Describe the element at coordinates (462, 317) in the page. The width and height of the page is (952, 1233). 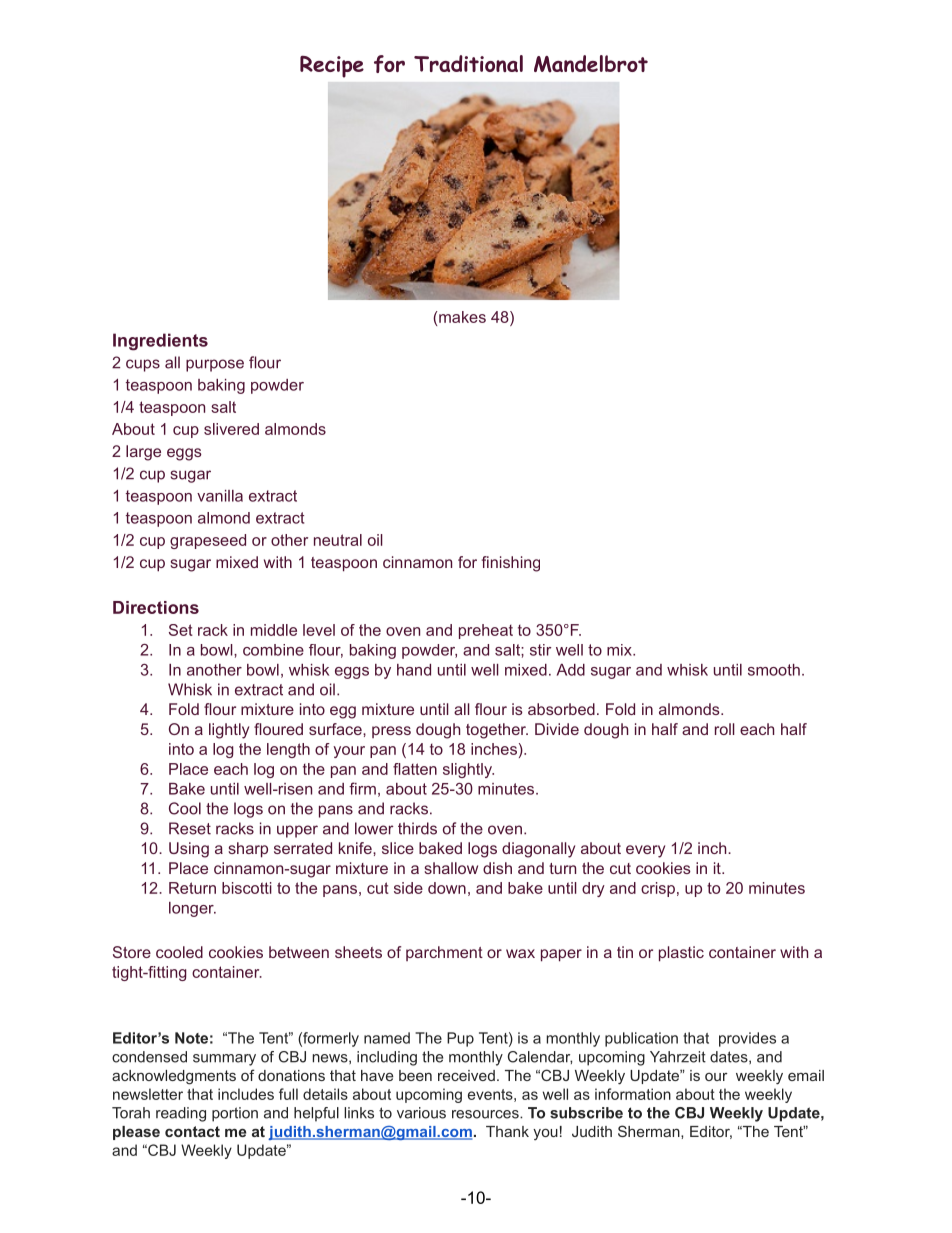
I see `makes` at that location.
